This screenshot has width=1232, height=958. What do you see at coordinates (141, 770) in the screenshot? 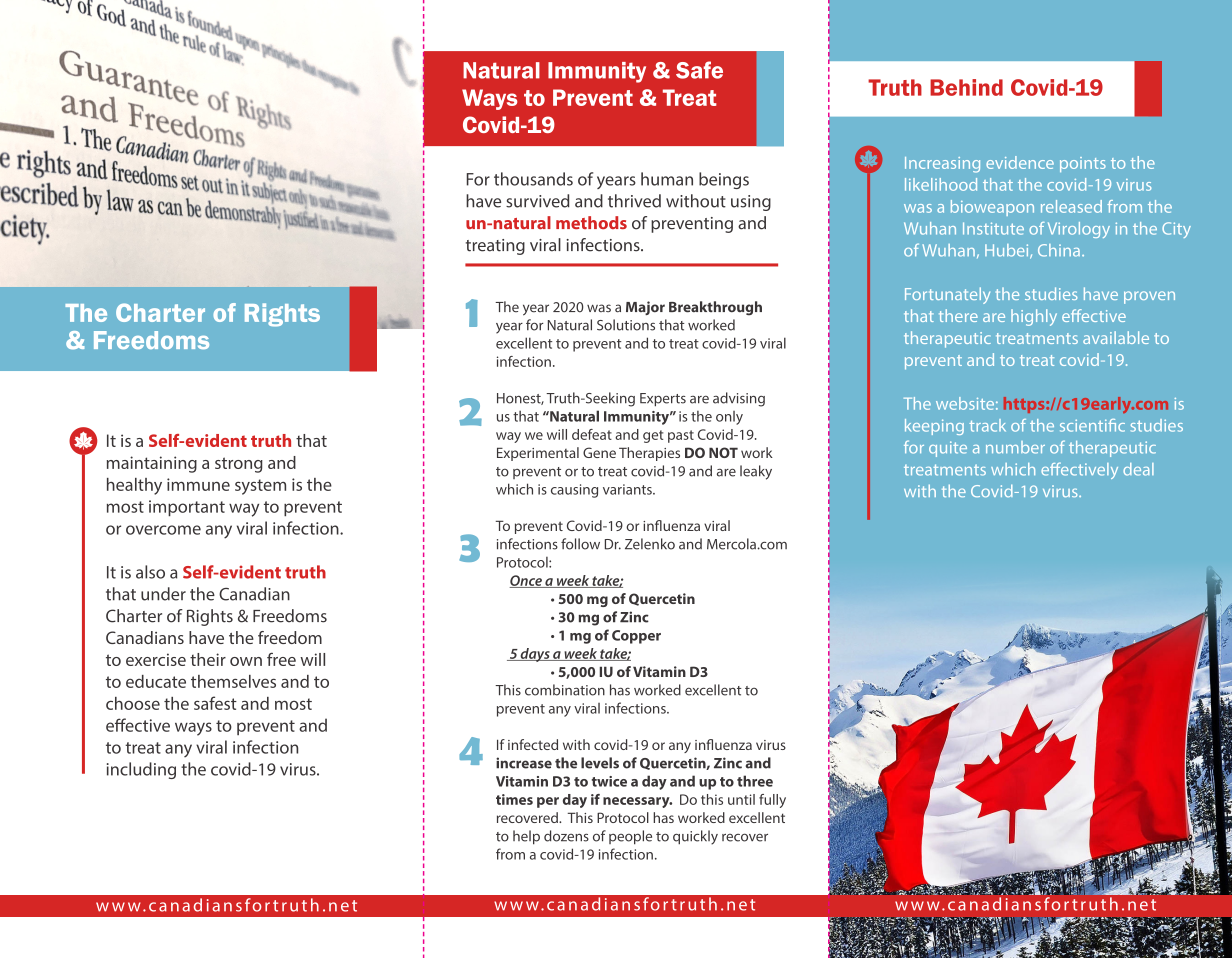
I see `including` at bounding box center [141, 770].
